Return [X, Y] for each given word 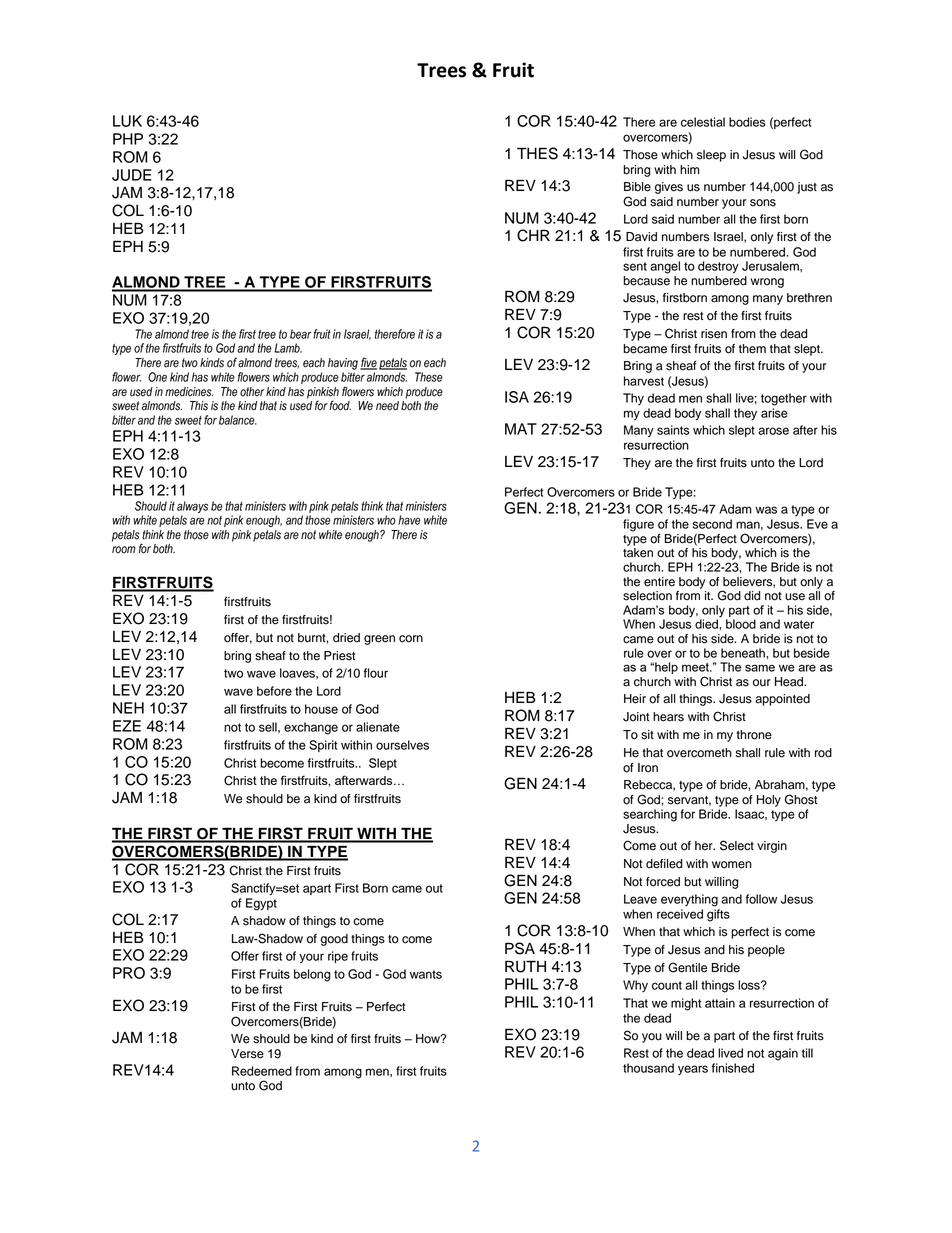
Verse [247, 1054]
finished [733, 1068]
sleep [711, 156]
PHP [128, 139]
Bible [637, 187]
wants [426, 974]
